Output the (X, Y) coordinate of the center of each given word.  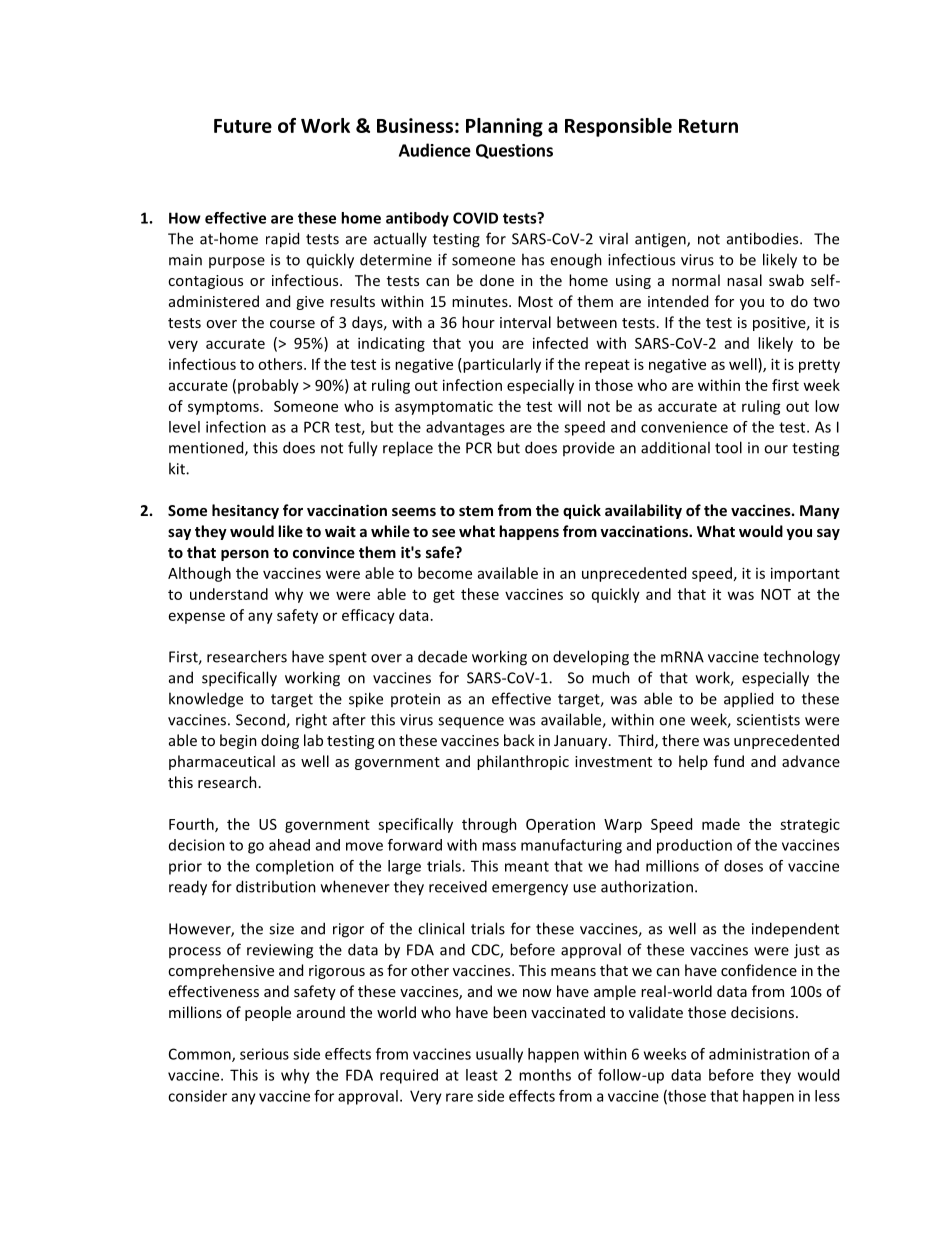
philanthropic (523, 762)
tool (728, 447)
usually (499, 1055)
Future (243, 126)
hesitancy (245, 511)
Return (708, 126)
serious (264, 1054)
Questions (514, 151)
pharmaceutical (222, 762)
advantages (465, 428)
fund (729, 761)
